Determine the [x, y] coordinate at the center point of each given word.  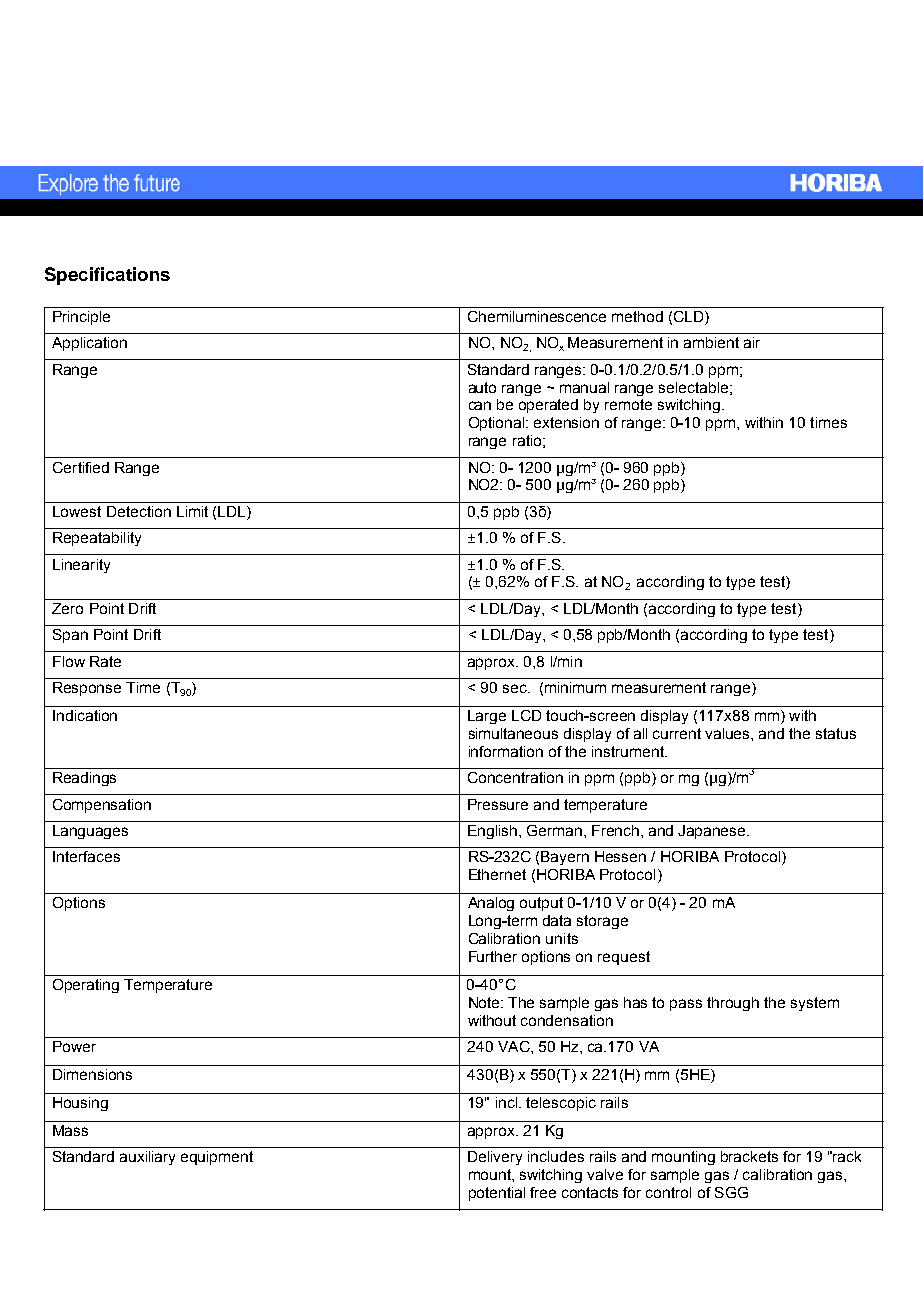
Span [70, 636]
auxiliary [147, 1158]
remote [628, 404]
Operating [86, 986]
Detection [139, 511]
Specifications [107, 276]
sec [516, 688]
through [733, 1004]
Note [485, 1002]
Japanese [713, 832]
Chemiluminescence [537, 316]
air [752, 342]
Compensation [102, 806]
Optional [498, 424]
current [677, 733]
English [494, 832]
